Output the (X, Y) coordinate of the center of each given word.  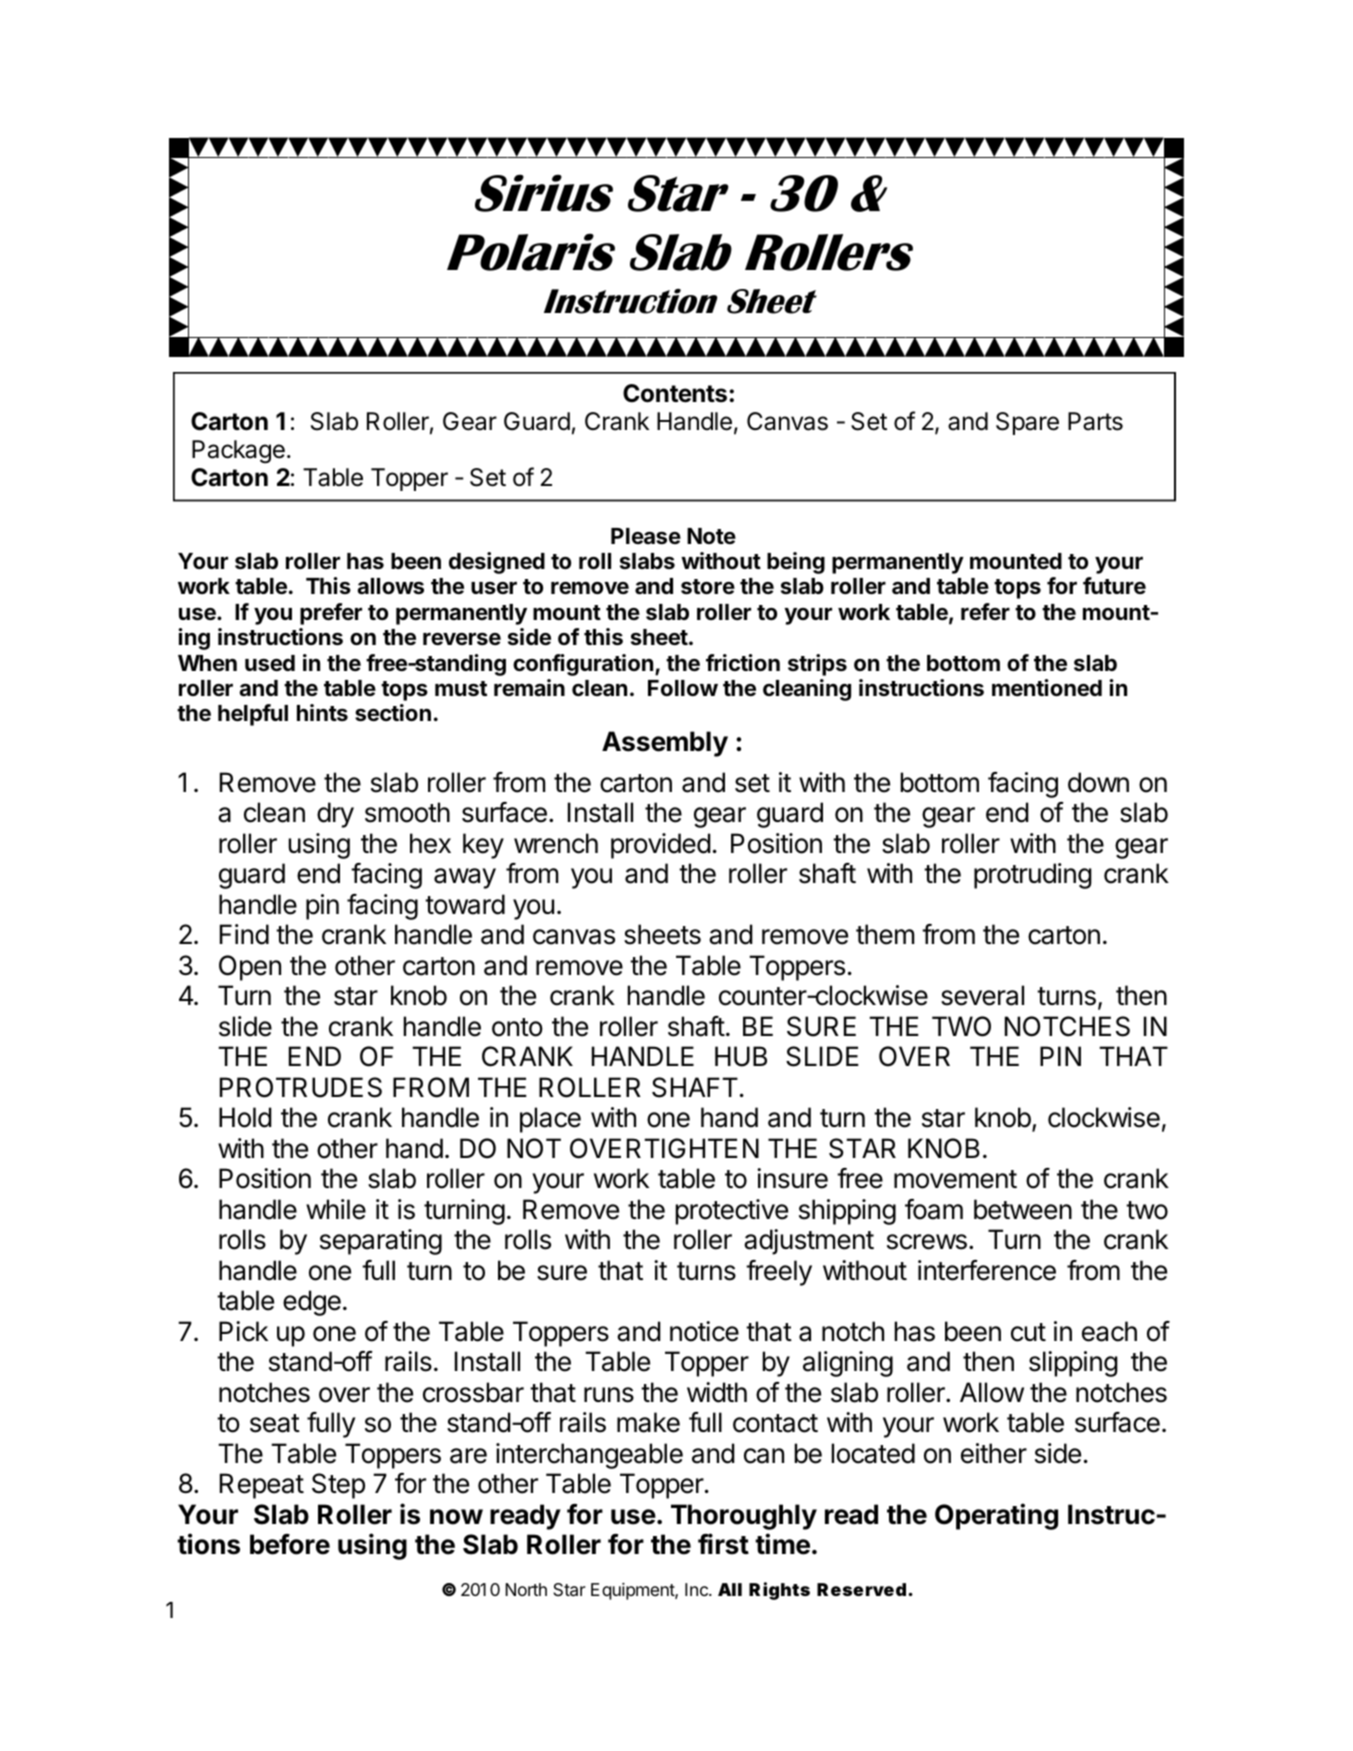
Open (250, 968)
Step (338, 1486)
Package (238, 452)
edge (312, 1303)
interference (987, 1270)
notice (704, 1331)
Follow (683, 688)
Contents (675, 393)
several (982, 995)
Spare (1027, 423)
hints (322, 712)
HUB (741, 1056)
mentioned (1047, 688)
